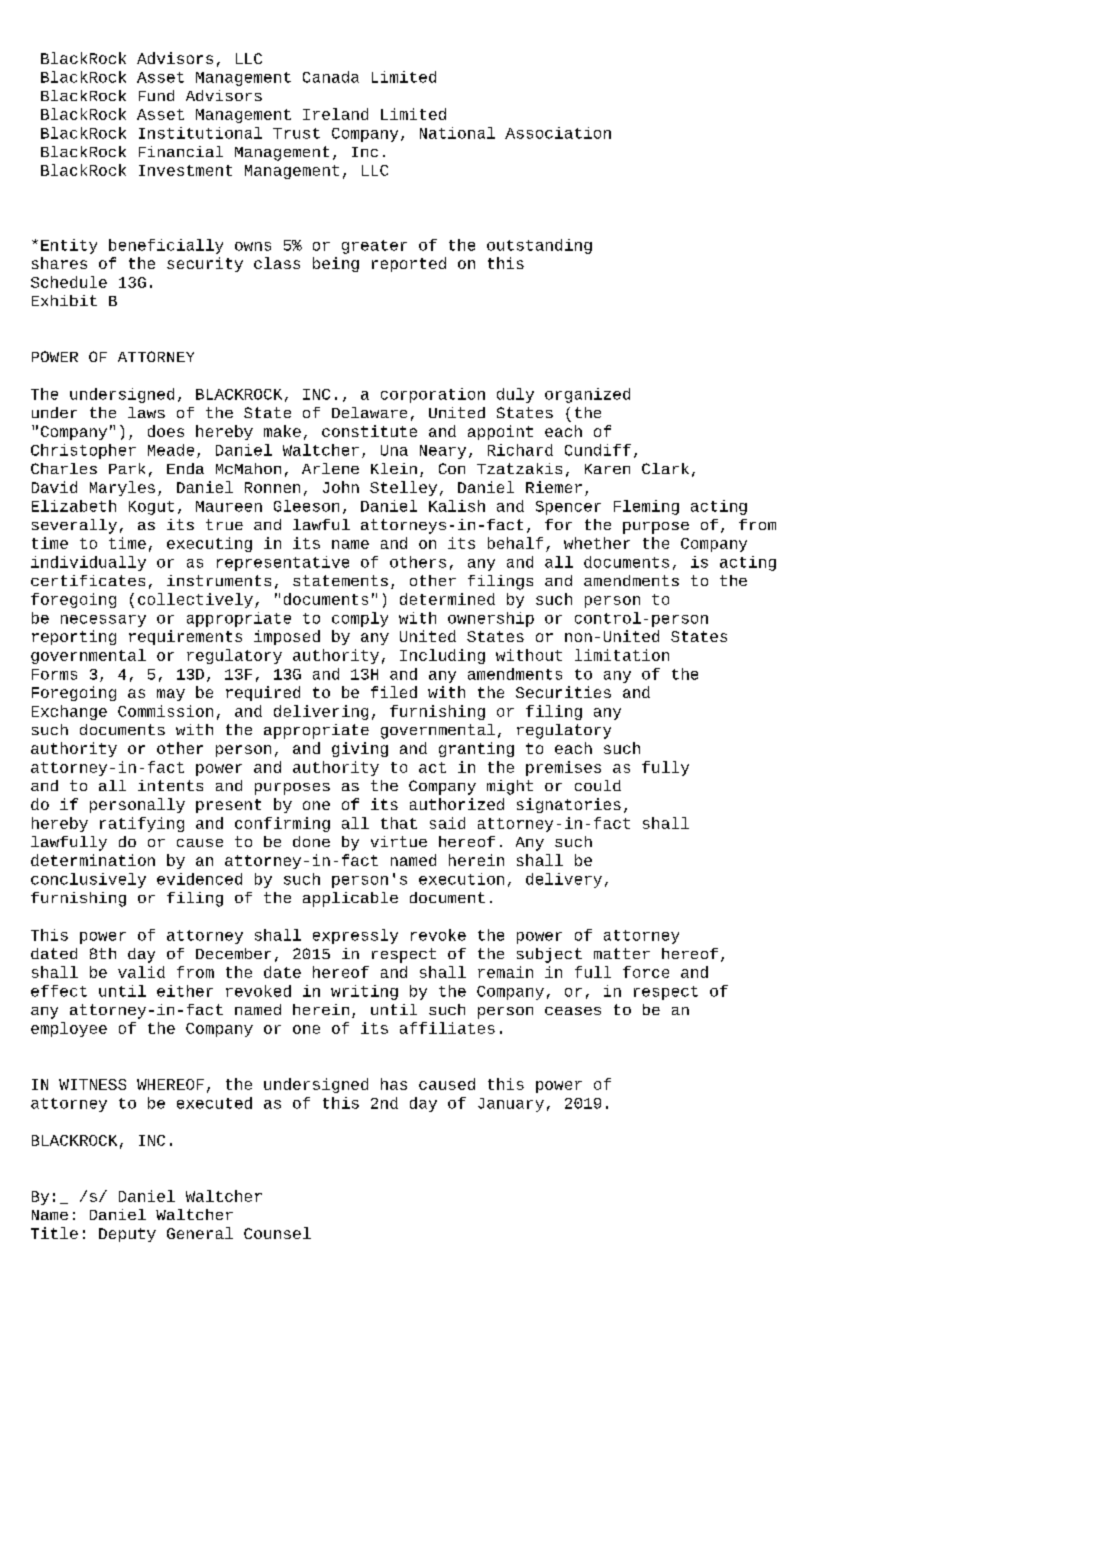 Image resolution: width=1096 pixels, height=1551 pixels. What do you see at coordinates (277, 1233) in the page?
I see `Counsel` at bounding box center [277, 1233].
